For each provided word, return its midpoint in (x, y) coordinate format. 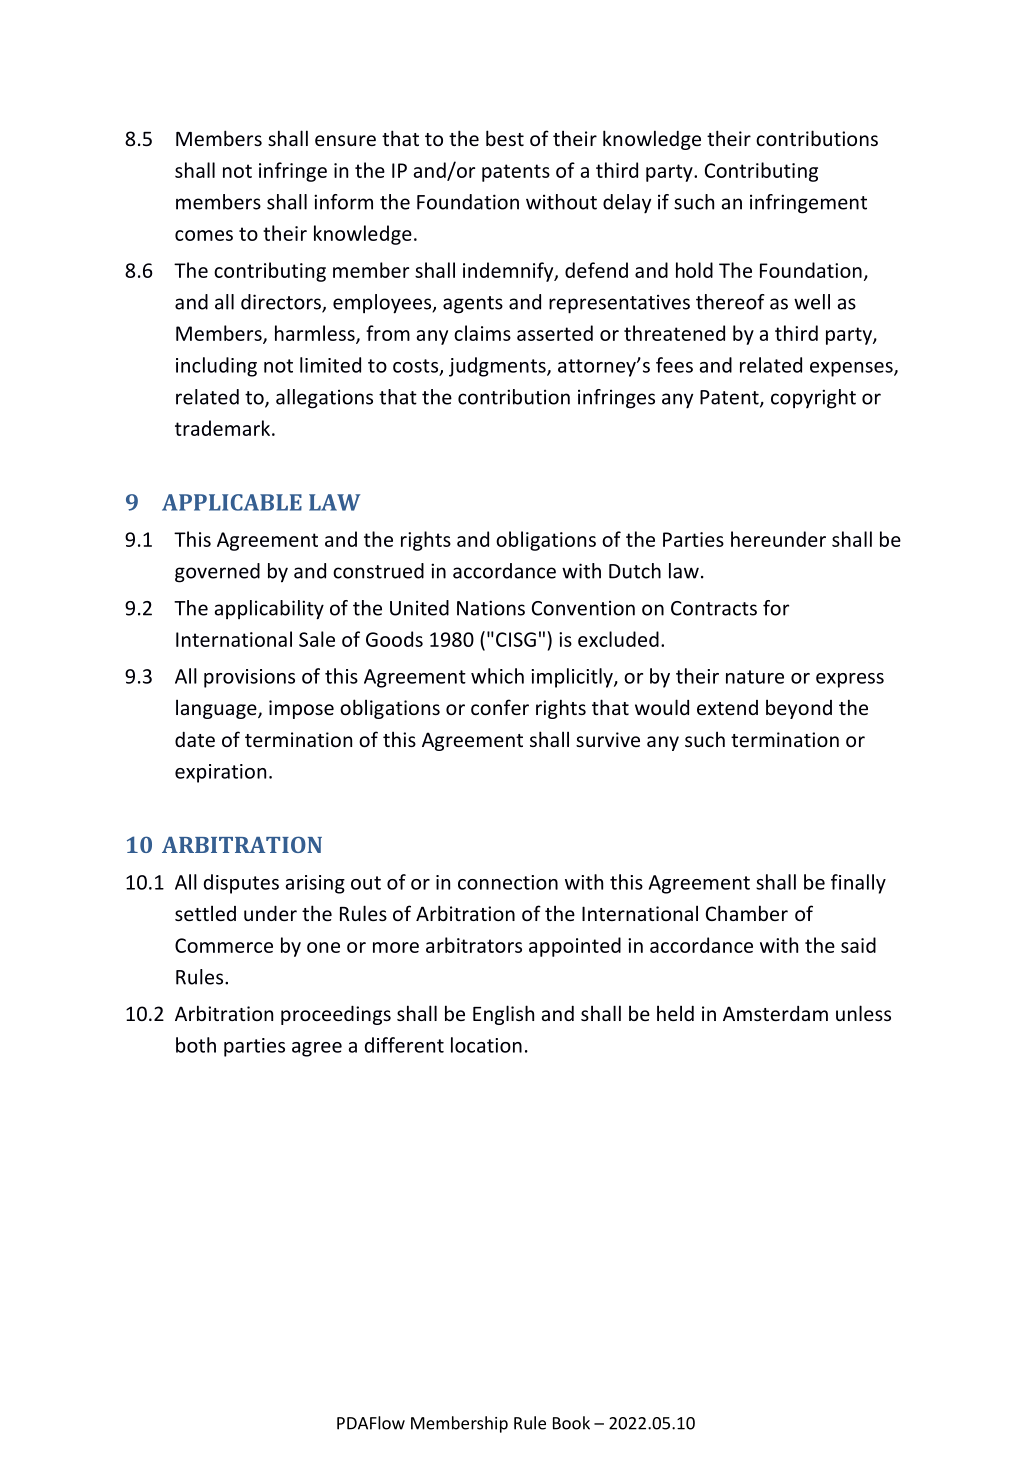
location (486, 1045)
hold (694, 270)
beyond (799, 709)
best (505, 138)
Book (571, 1423)
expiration (220, 773)
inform (343, 202)
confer (500, 707)
